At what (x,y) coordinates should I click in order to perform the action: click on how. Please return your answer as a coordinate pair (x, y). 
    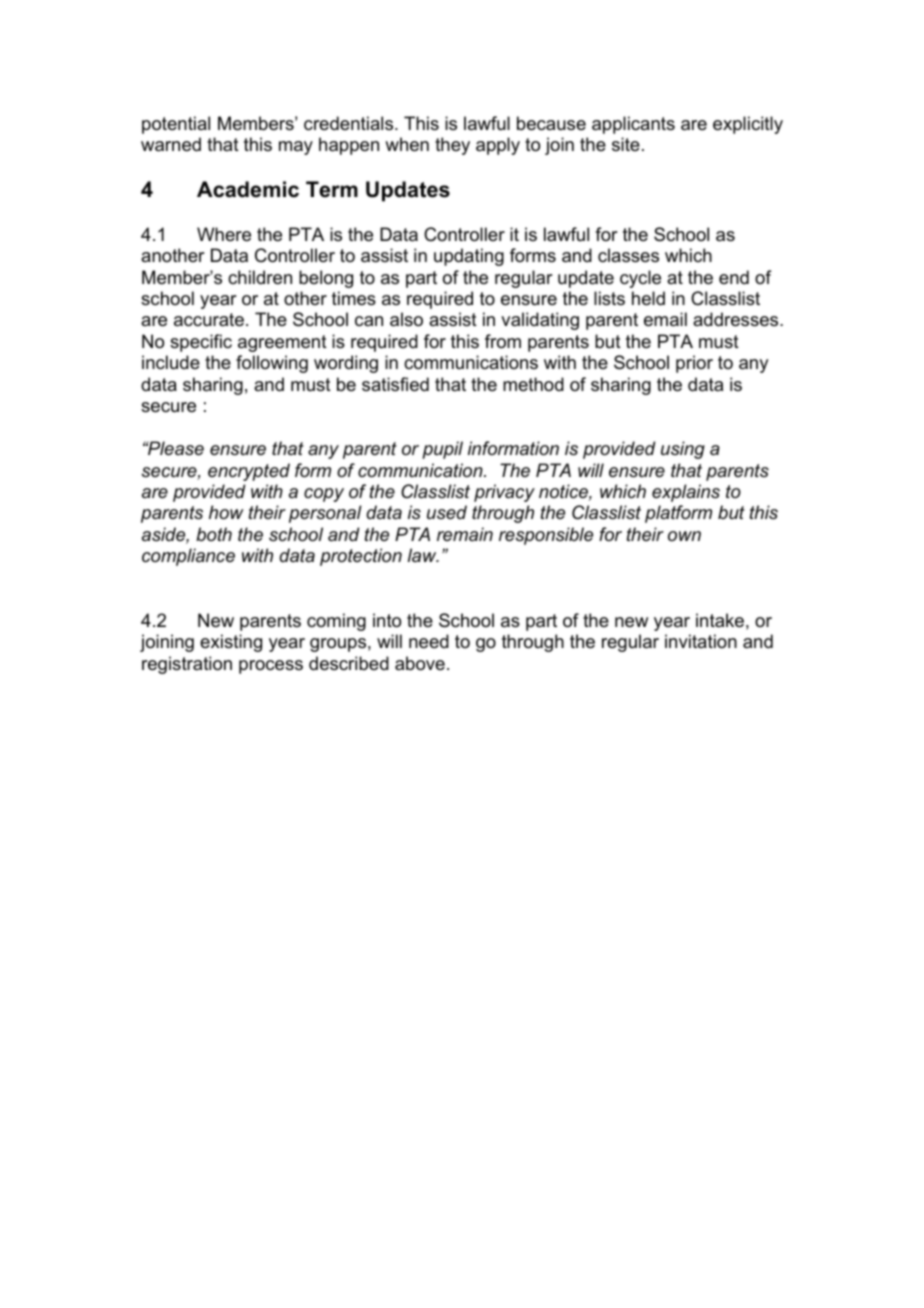
    Looking at the image, I should click on (226, 512).
